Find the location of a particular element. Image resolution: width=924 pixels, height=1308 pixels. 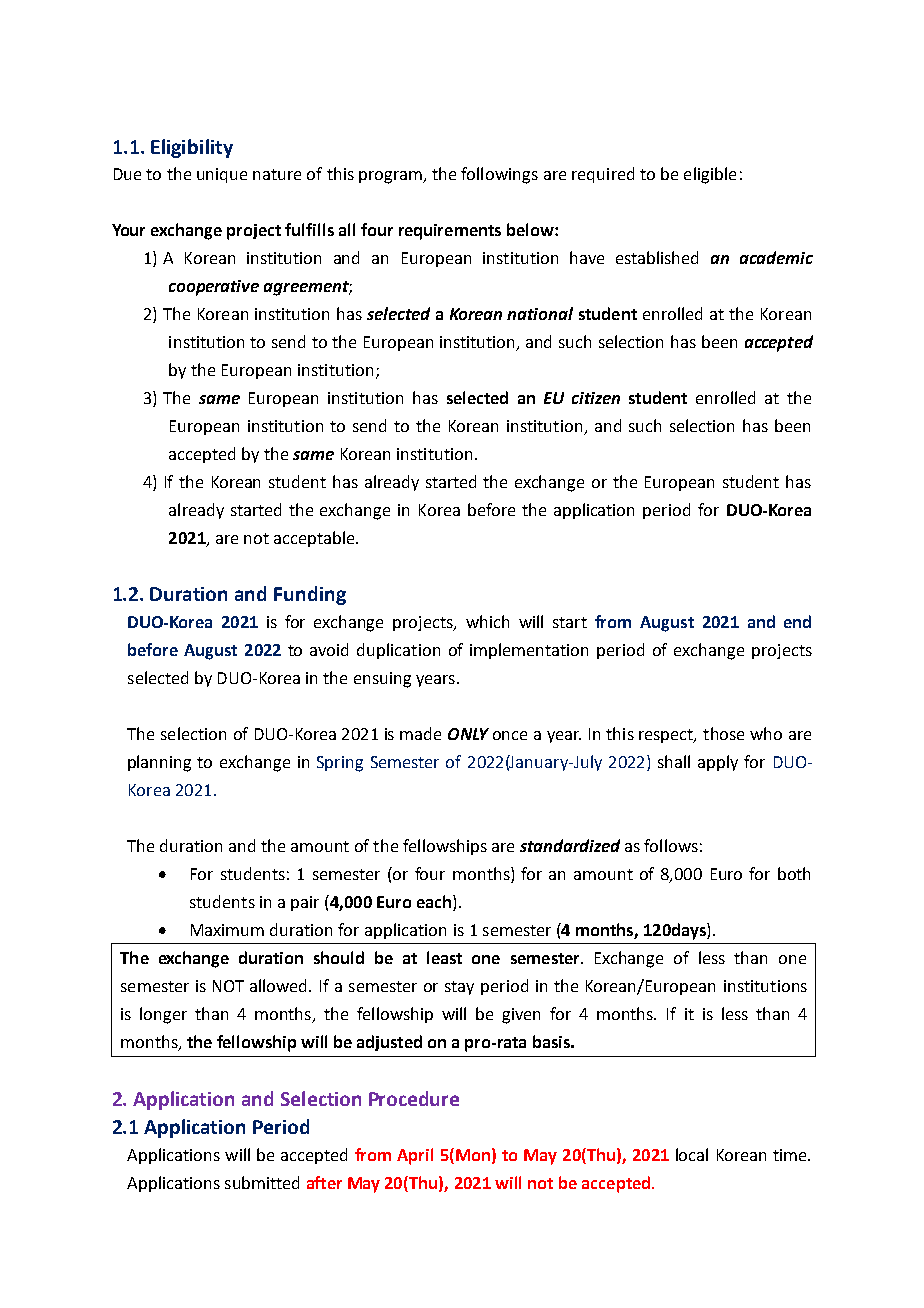

submitted is located at coordinates (262, 1182).
